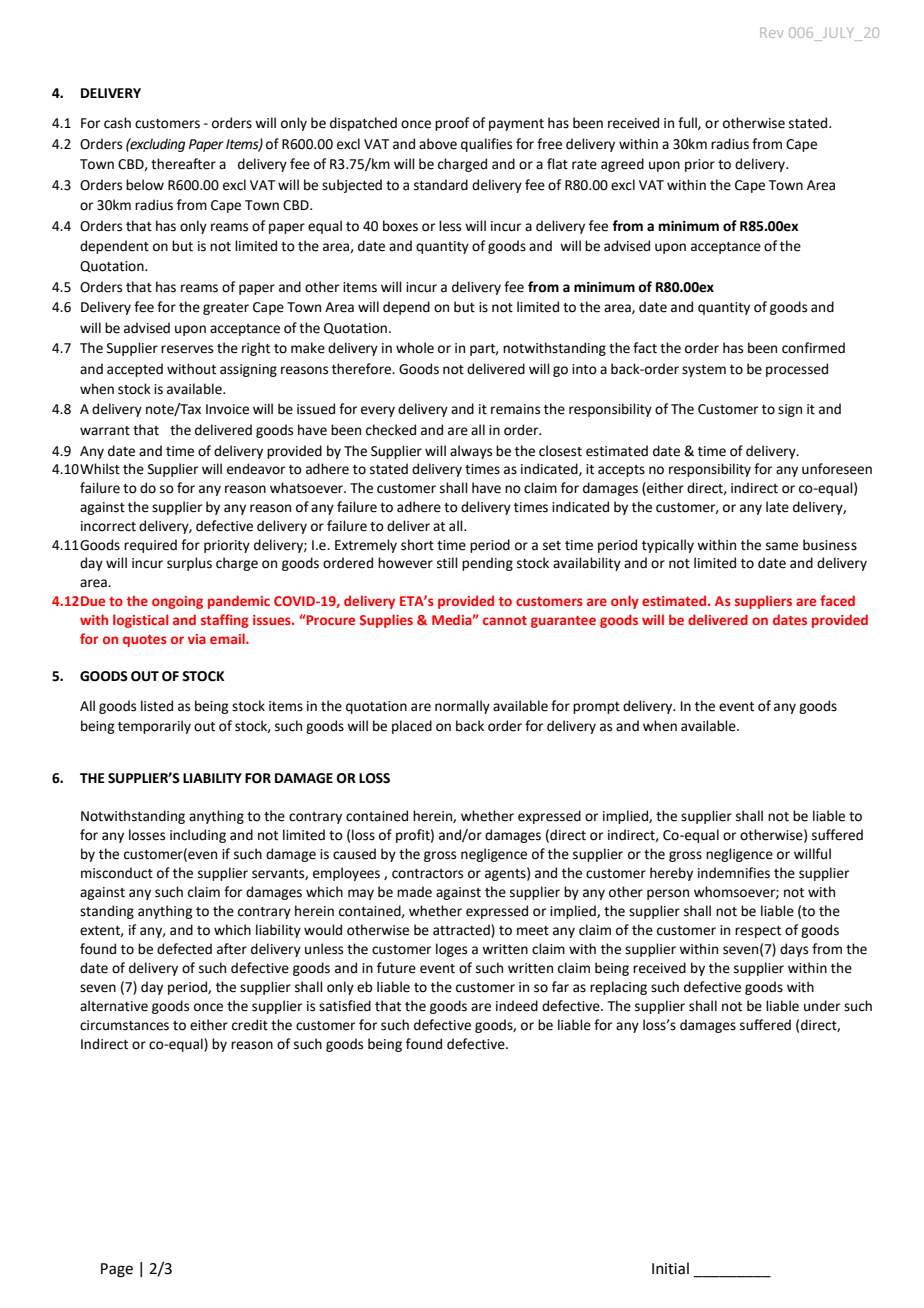  I want to click on including, so click(198, 836).
